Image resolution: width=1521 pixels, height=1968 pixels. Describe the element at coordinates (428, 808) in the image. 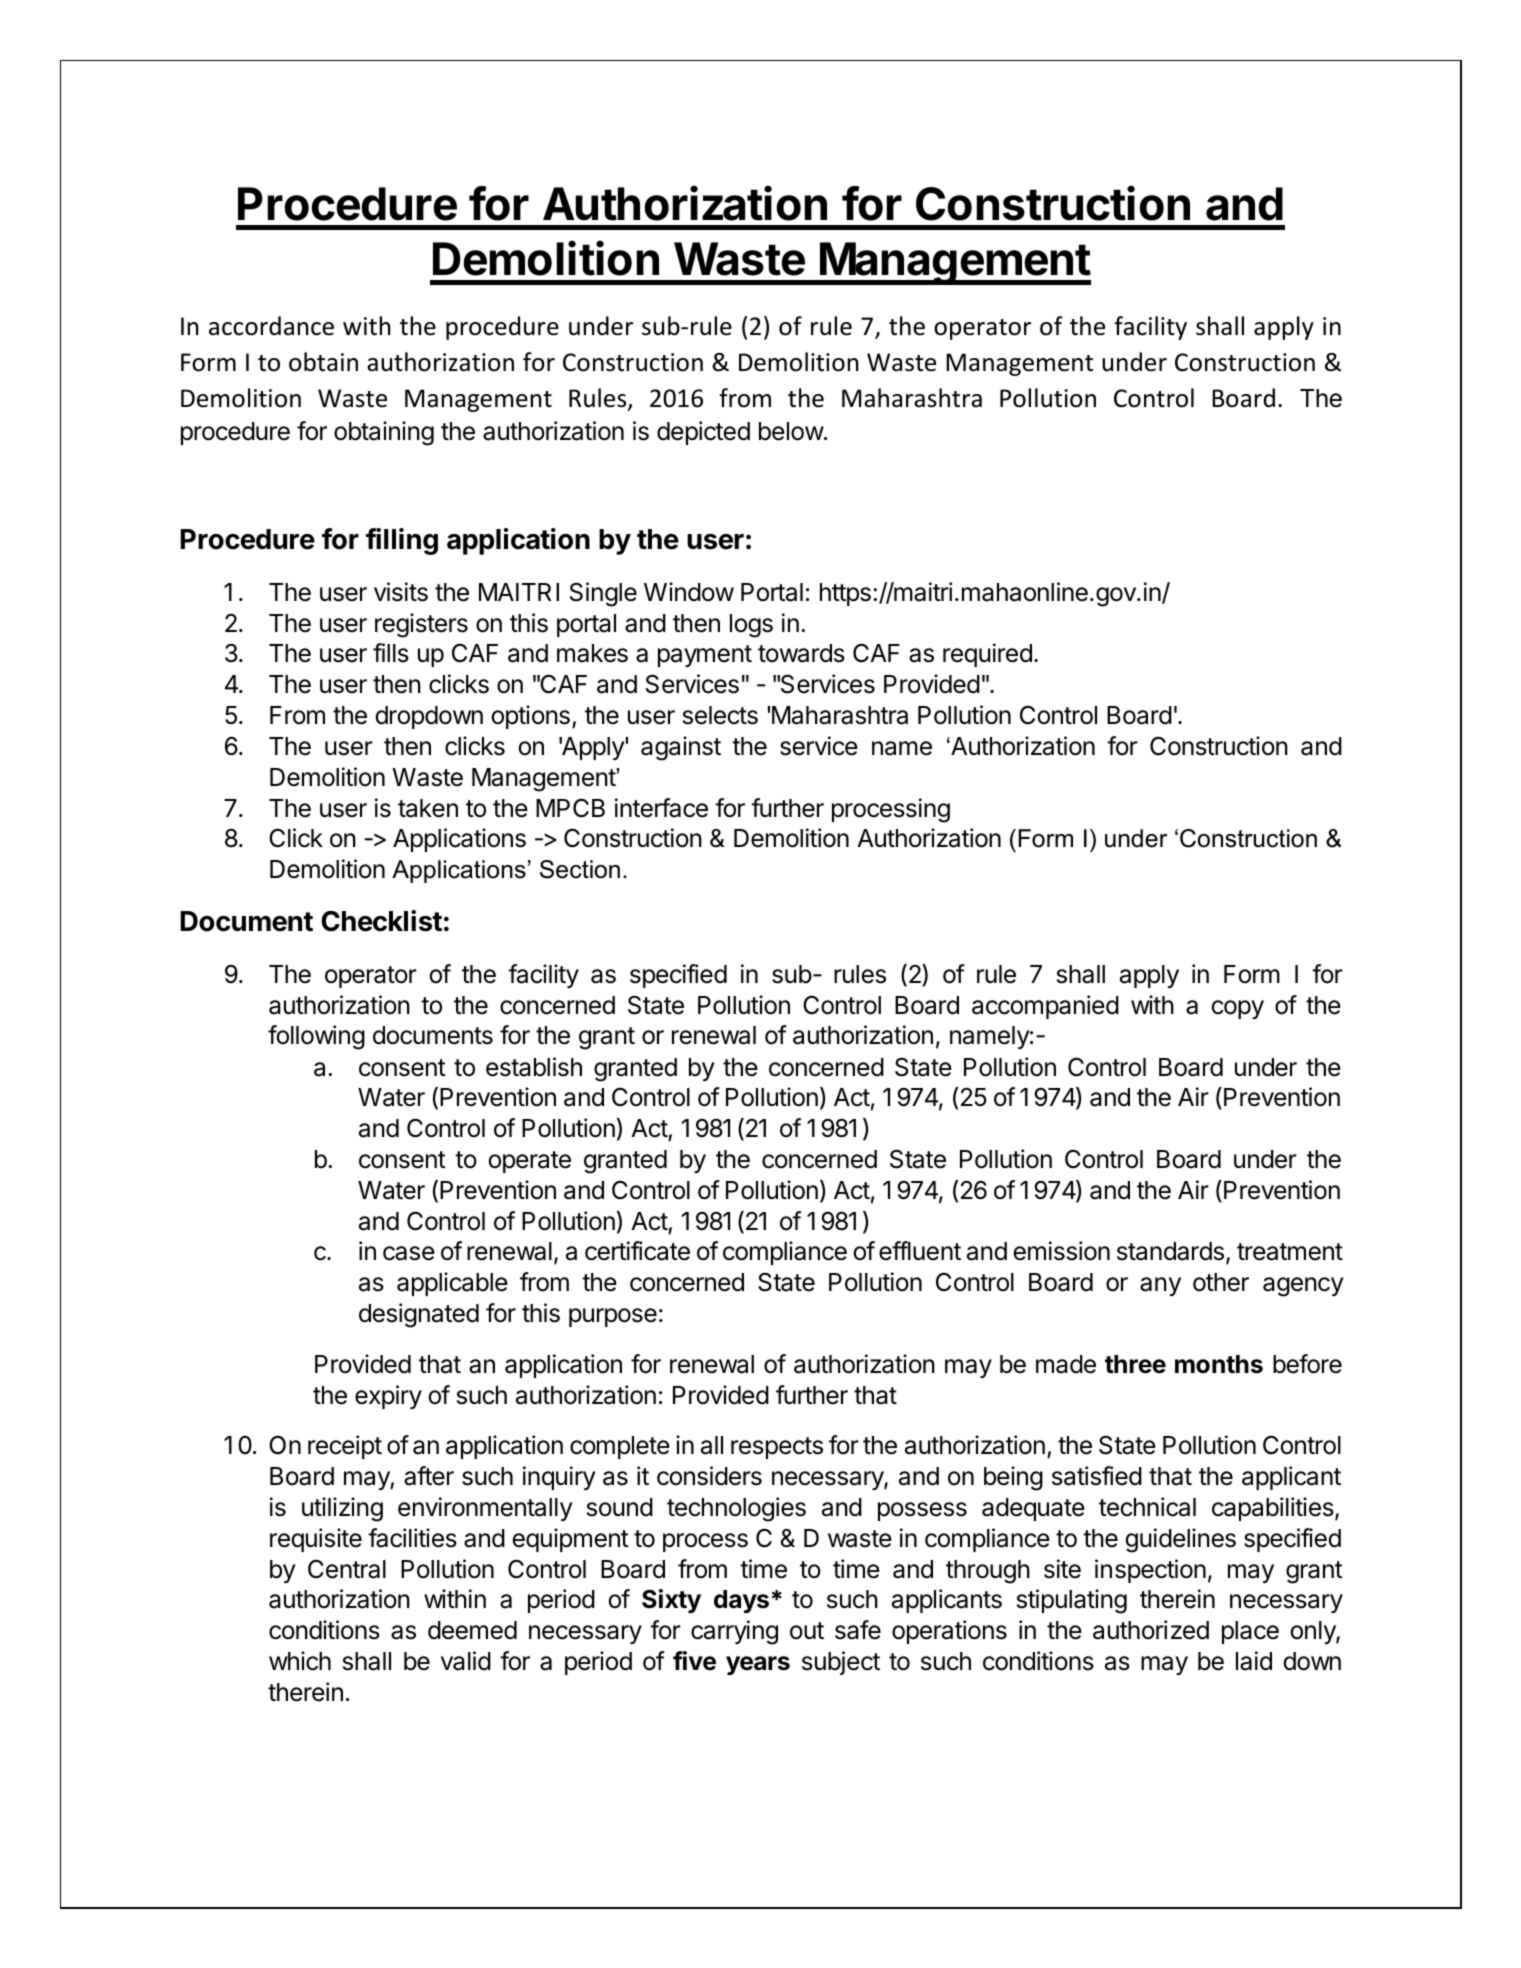

I see `taken` at that location.
